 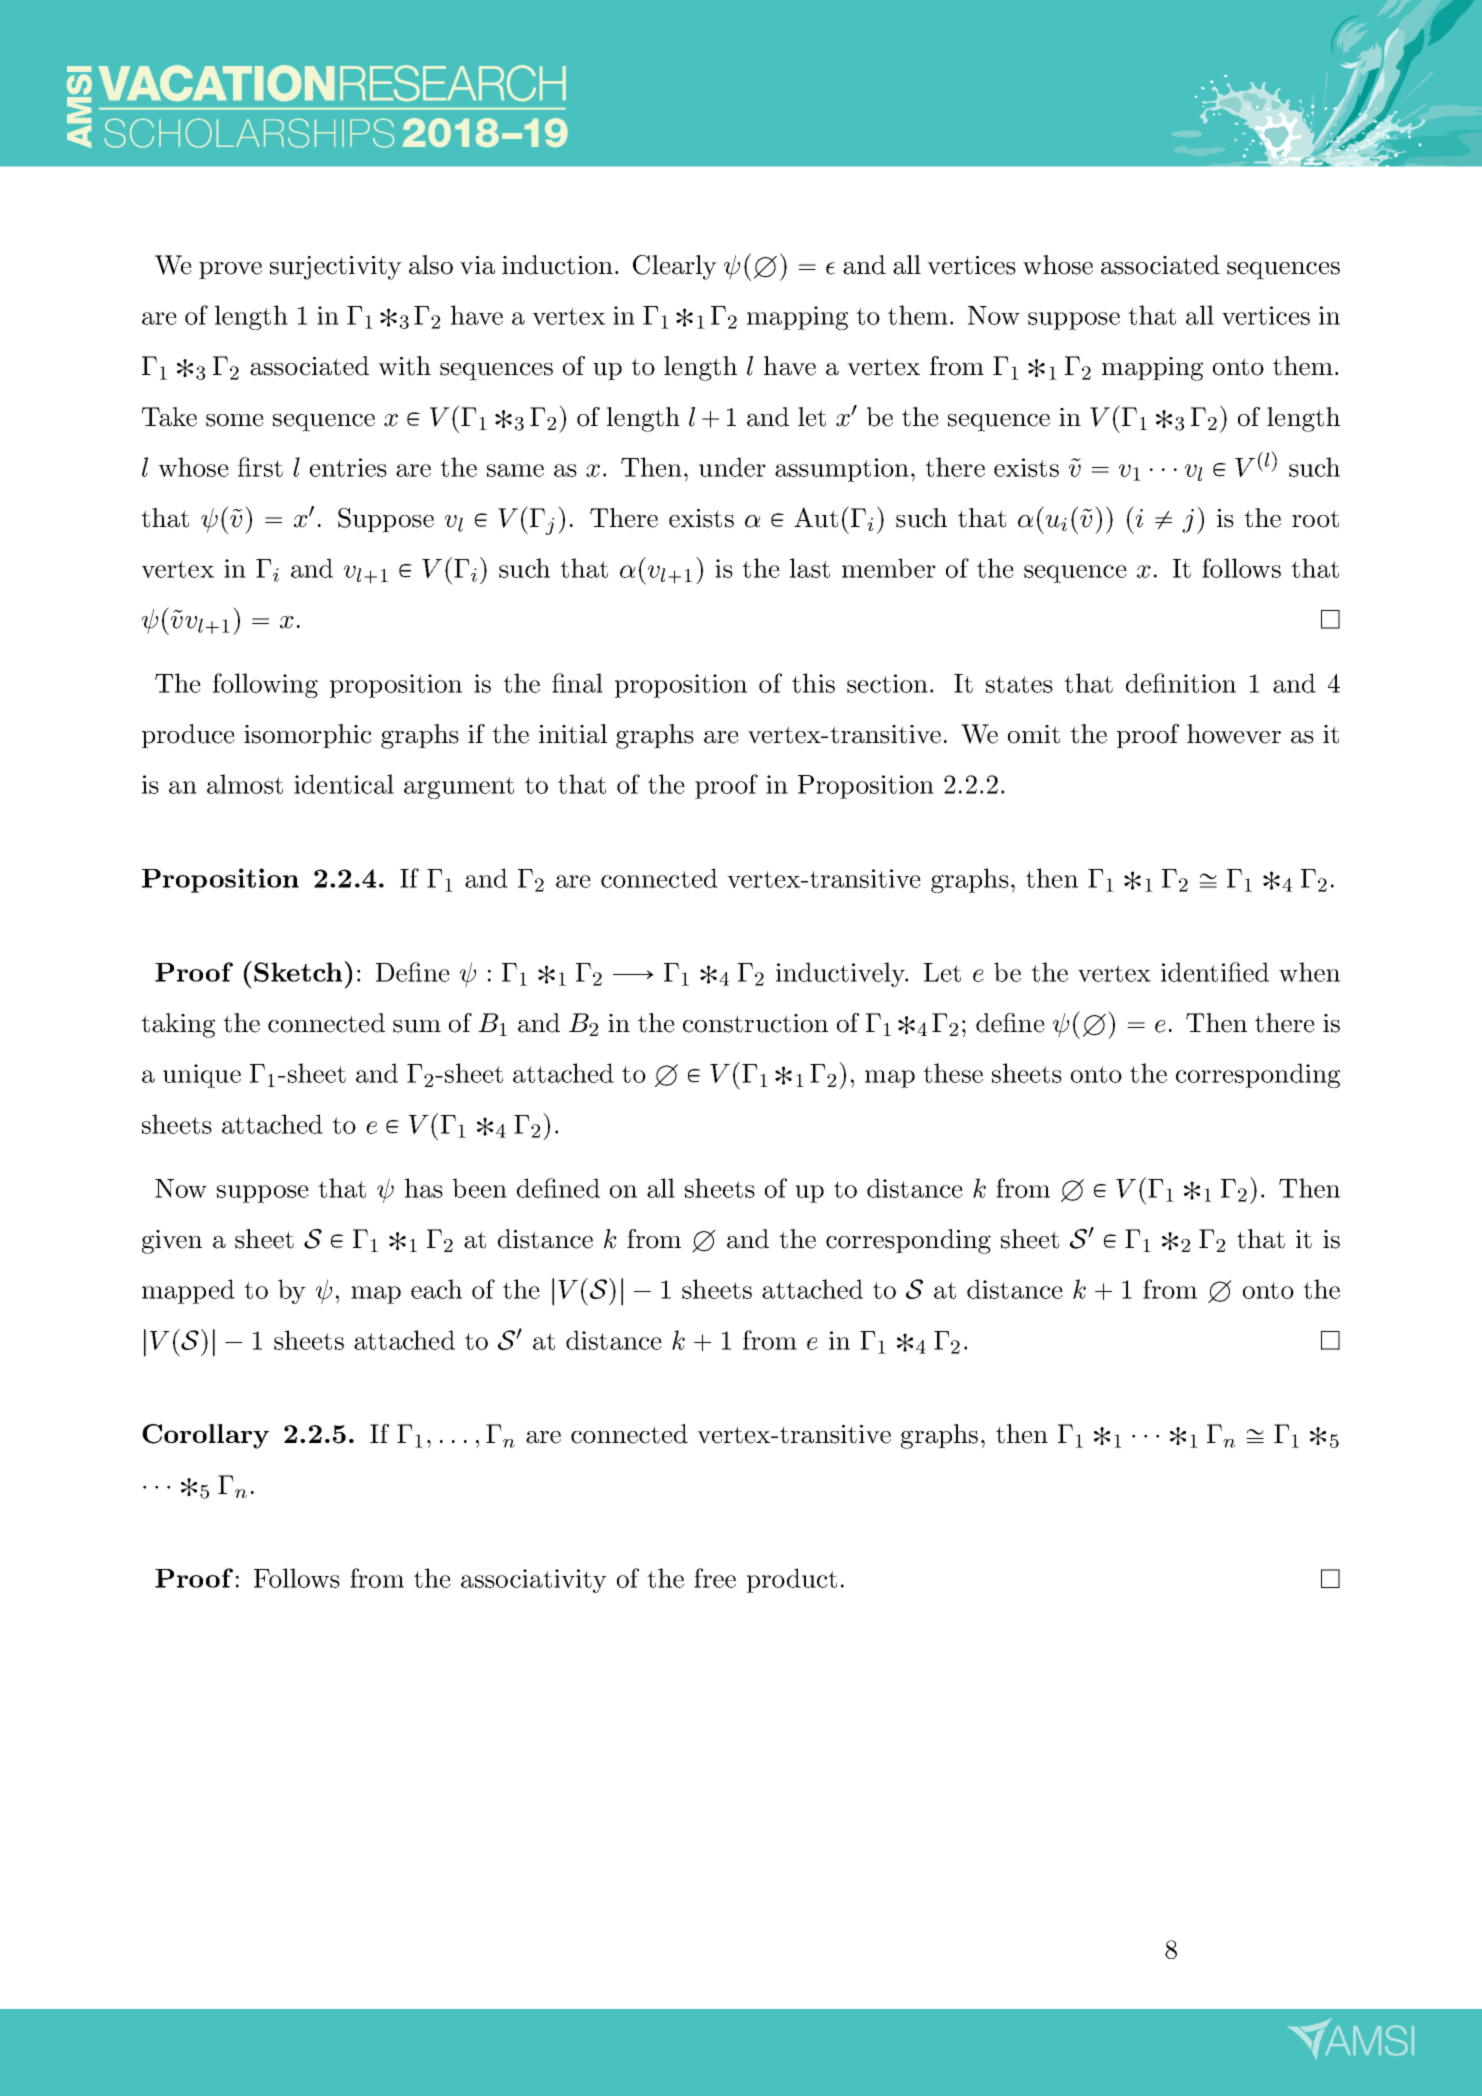 I want to click on isomorphic, so click(x=308, y=736).
